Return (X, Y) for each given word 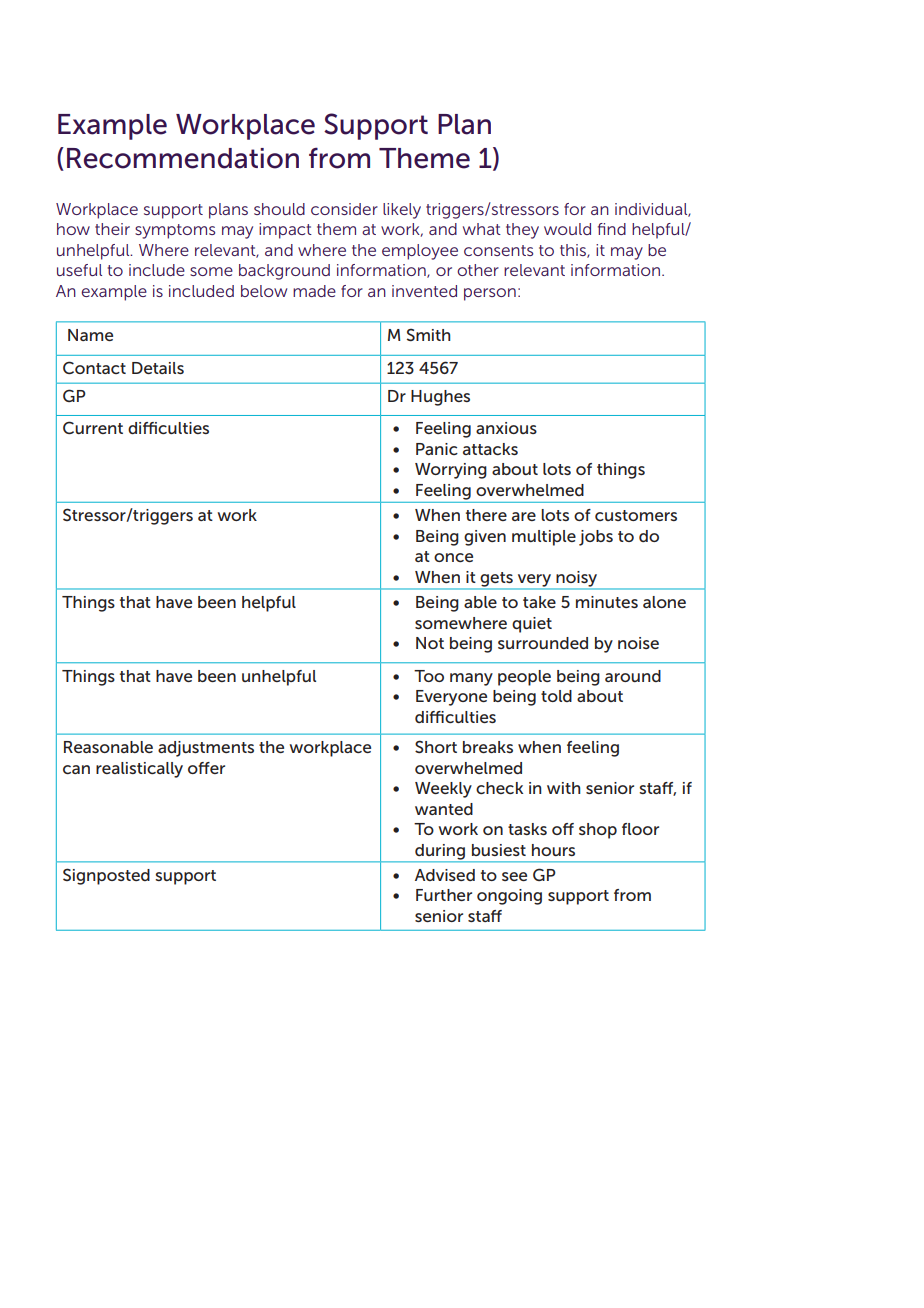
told (556, 696)
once (453, 557)
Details (158, 368)
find (612, 229)
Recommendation (183, 158)
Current (93, 427)
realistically (139, 770)
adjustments (206, 749)
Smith (428, 334)
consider (344, 209)
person (490, 294)
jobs (596, 538)
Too (429, 676)
